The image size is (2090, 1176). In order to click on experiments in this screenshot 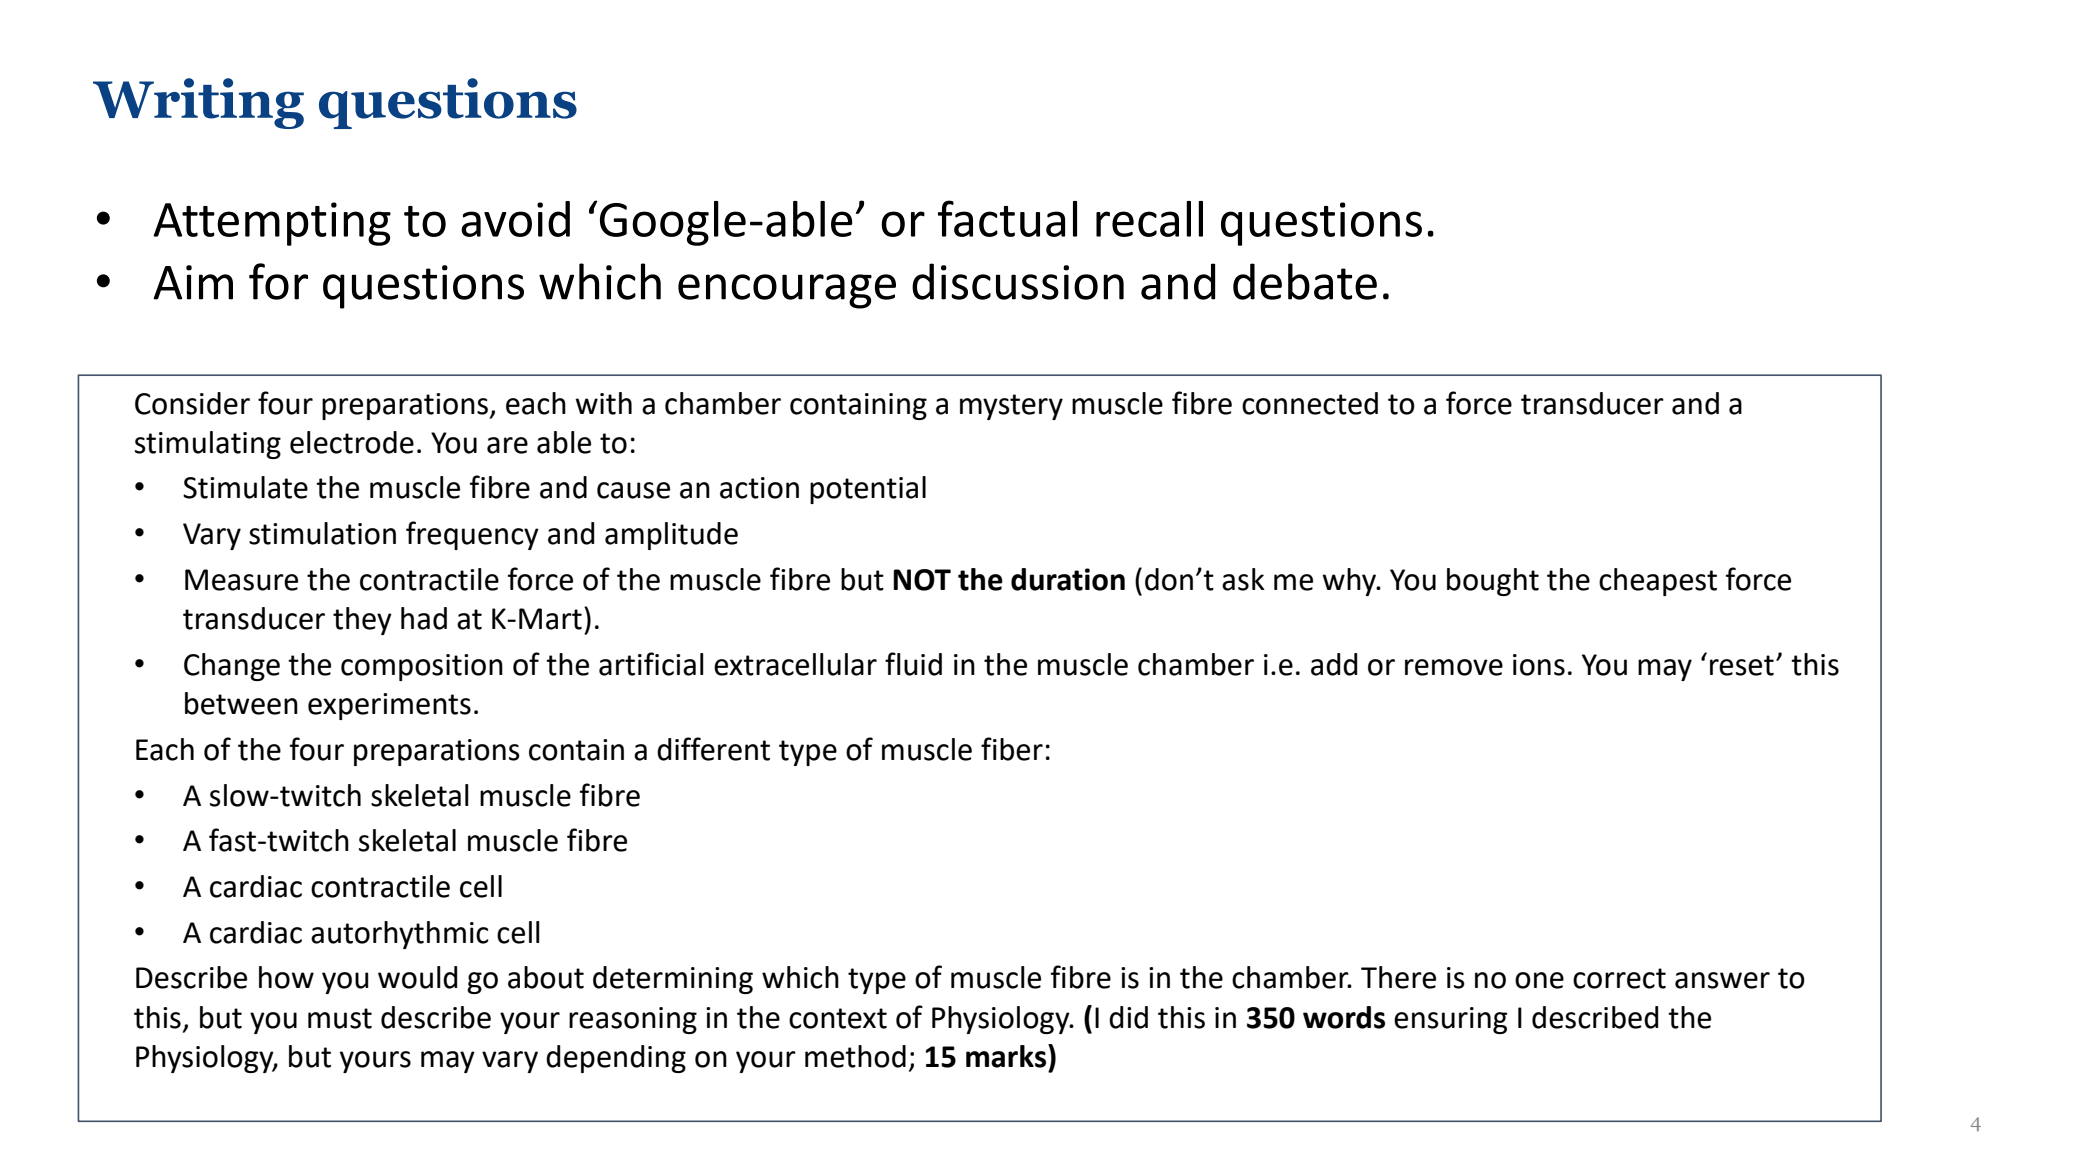, I will do `click(389, 706)`.
